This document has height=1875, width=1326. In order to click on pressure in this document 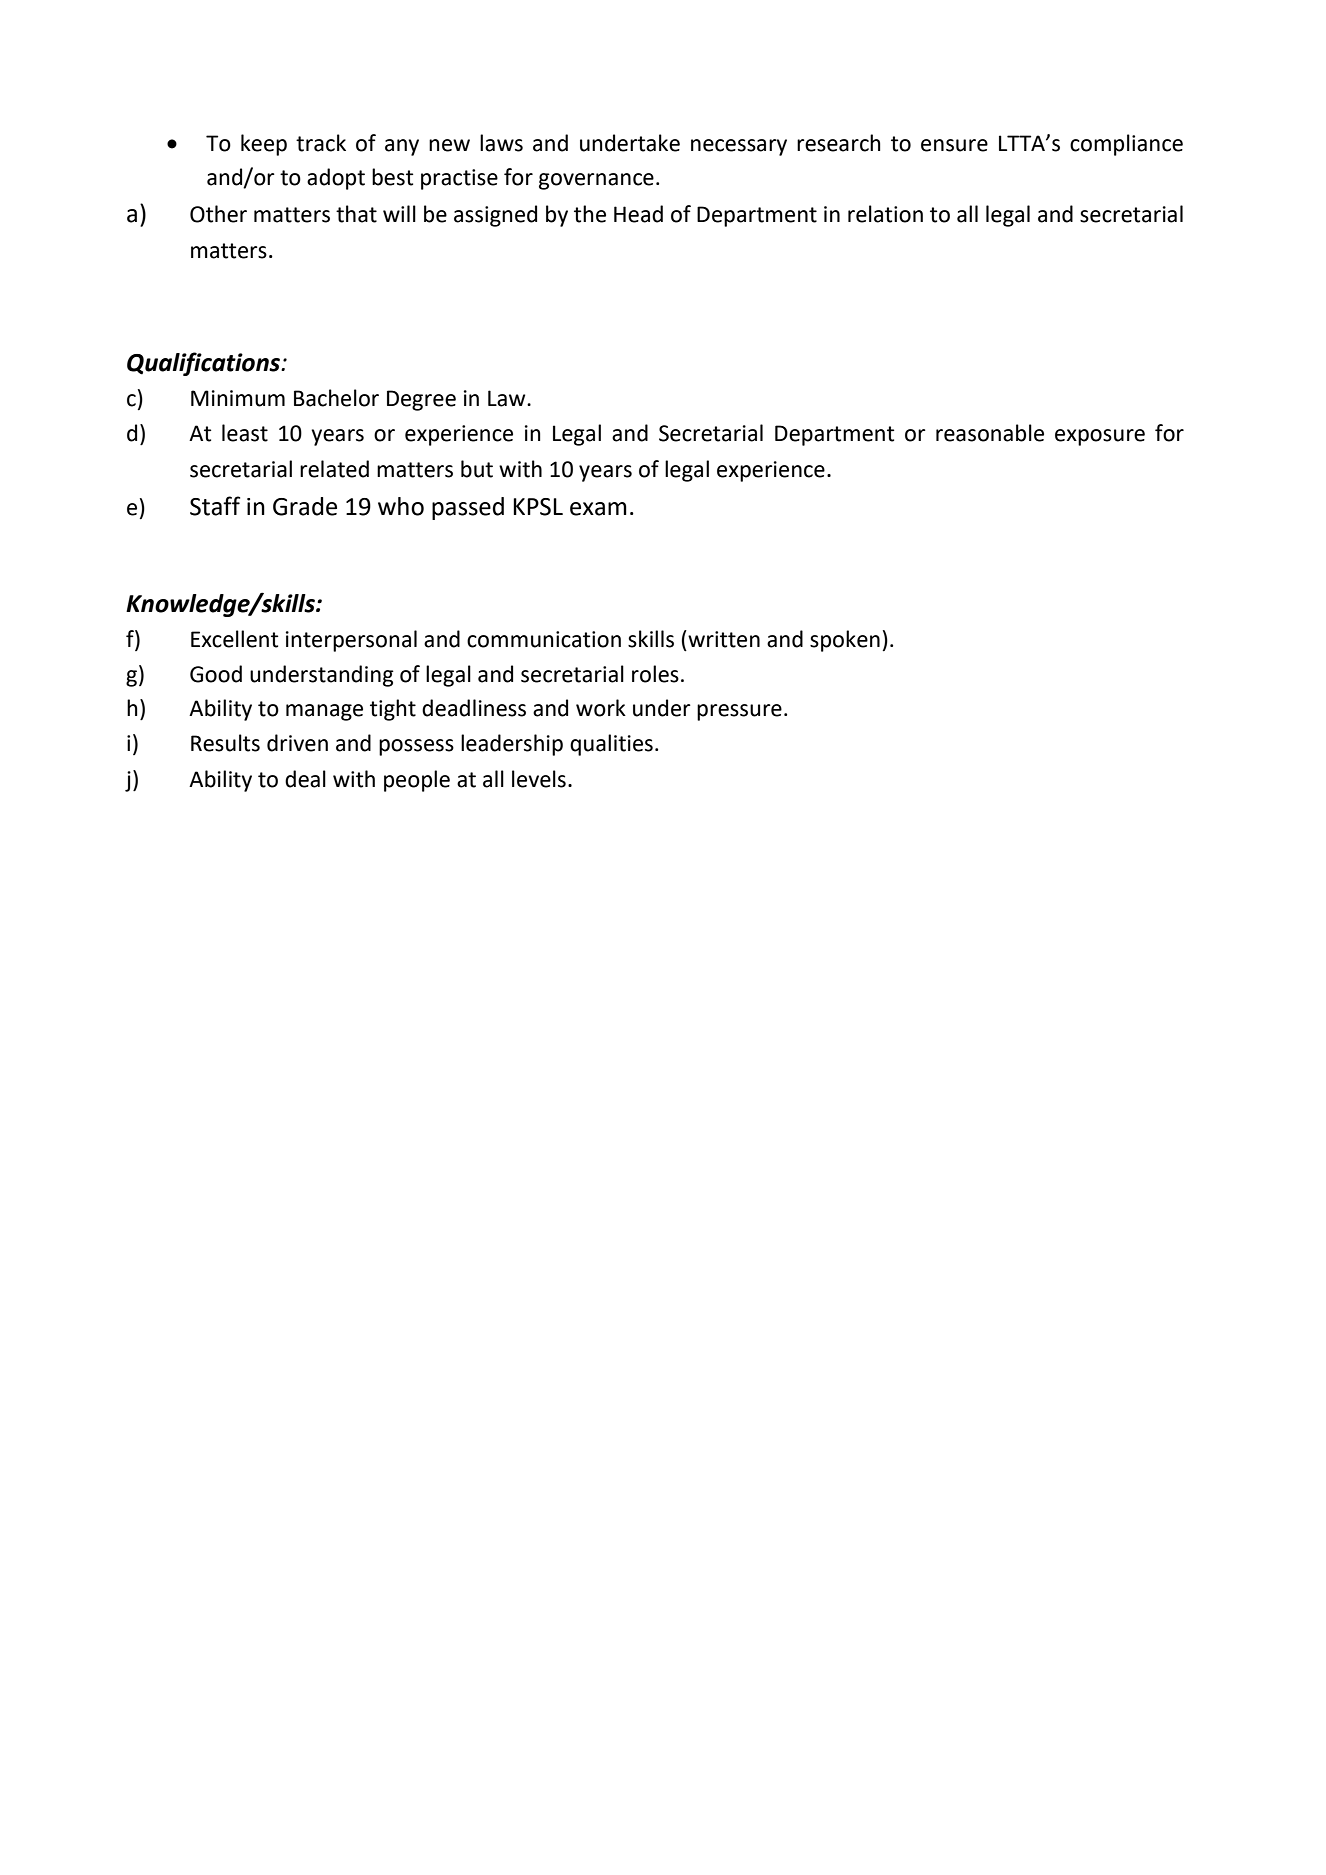, I will do `click(739, 712)`.
